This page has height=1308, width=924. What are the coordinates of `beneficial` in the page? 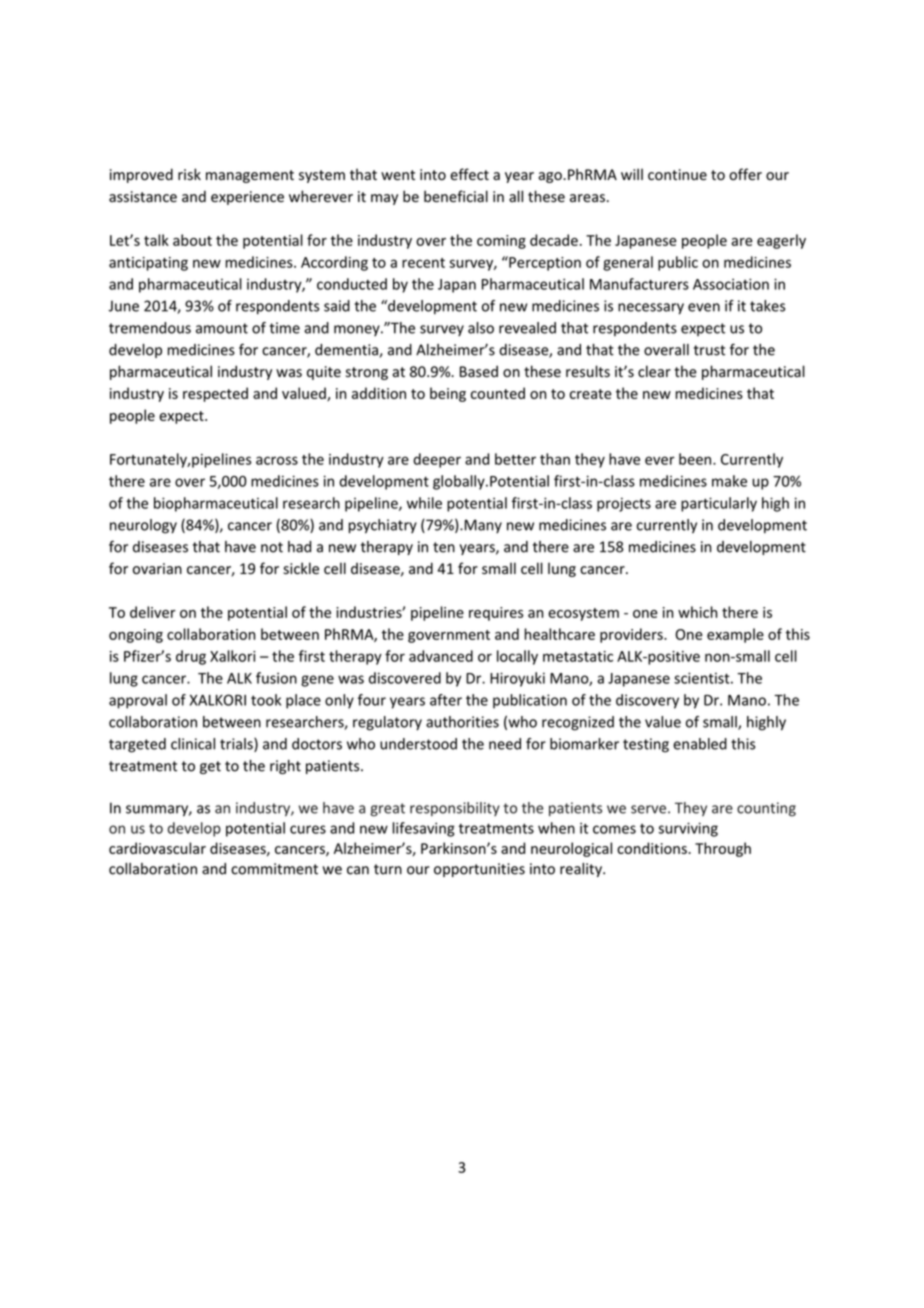 It's located at (456, 196).
